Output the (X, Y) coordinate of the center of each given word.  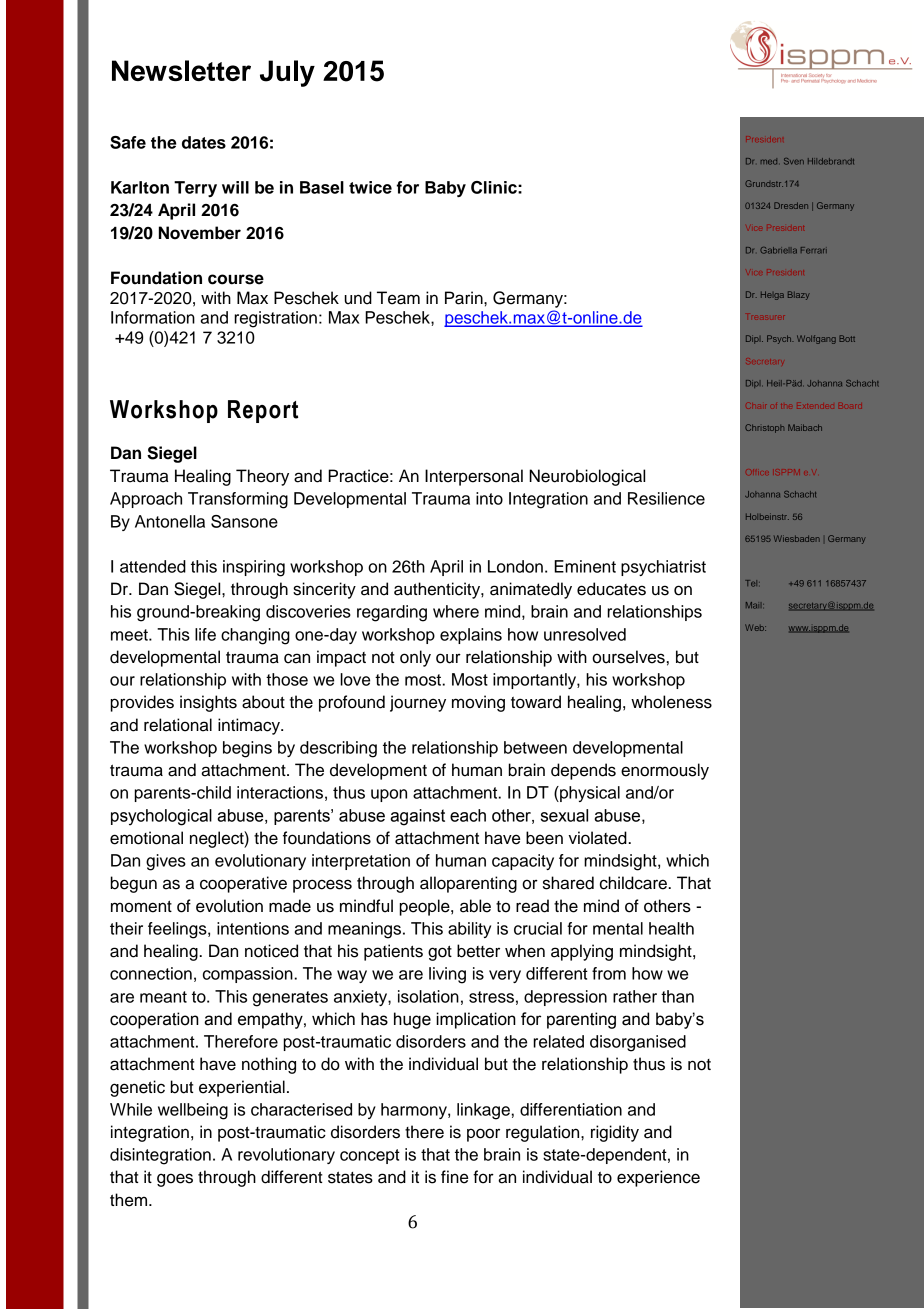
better (478, 951)
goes (175, 1180)
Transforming (238, 500)
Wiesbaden (797, 538)
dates (204, 142)
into (489, 498)
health (671, 928)
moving (478, 703)
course (236, 279)
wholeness (671, 702)
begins (247, 749)
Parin (465, 298)
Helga (772, 295)
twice (370, 187)
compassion (249, 975)
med (769, 161)
